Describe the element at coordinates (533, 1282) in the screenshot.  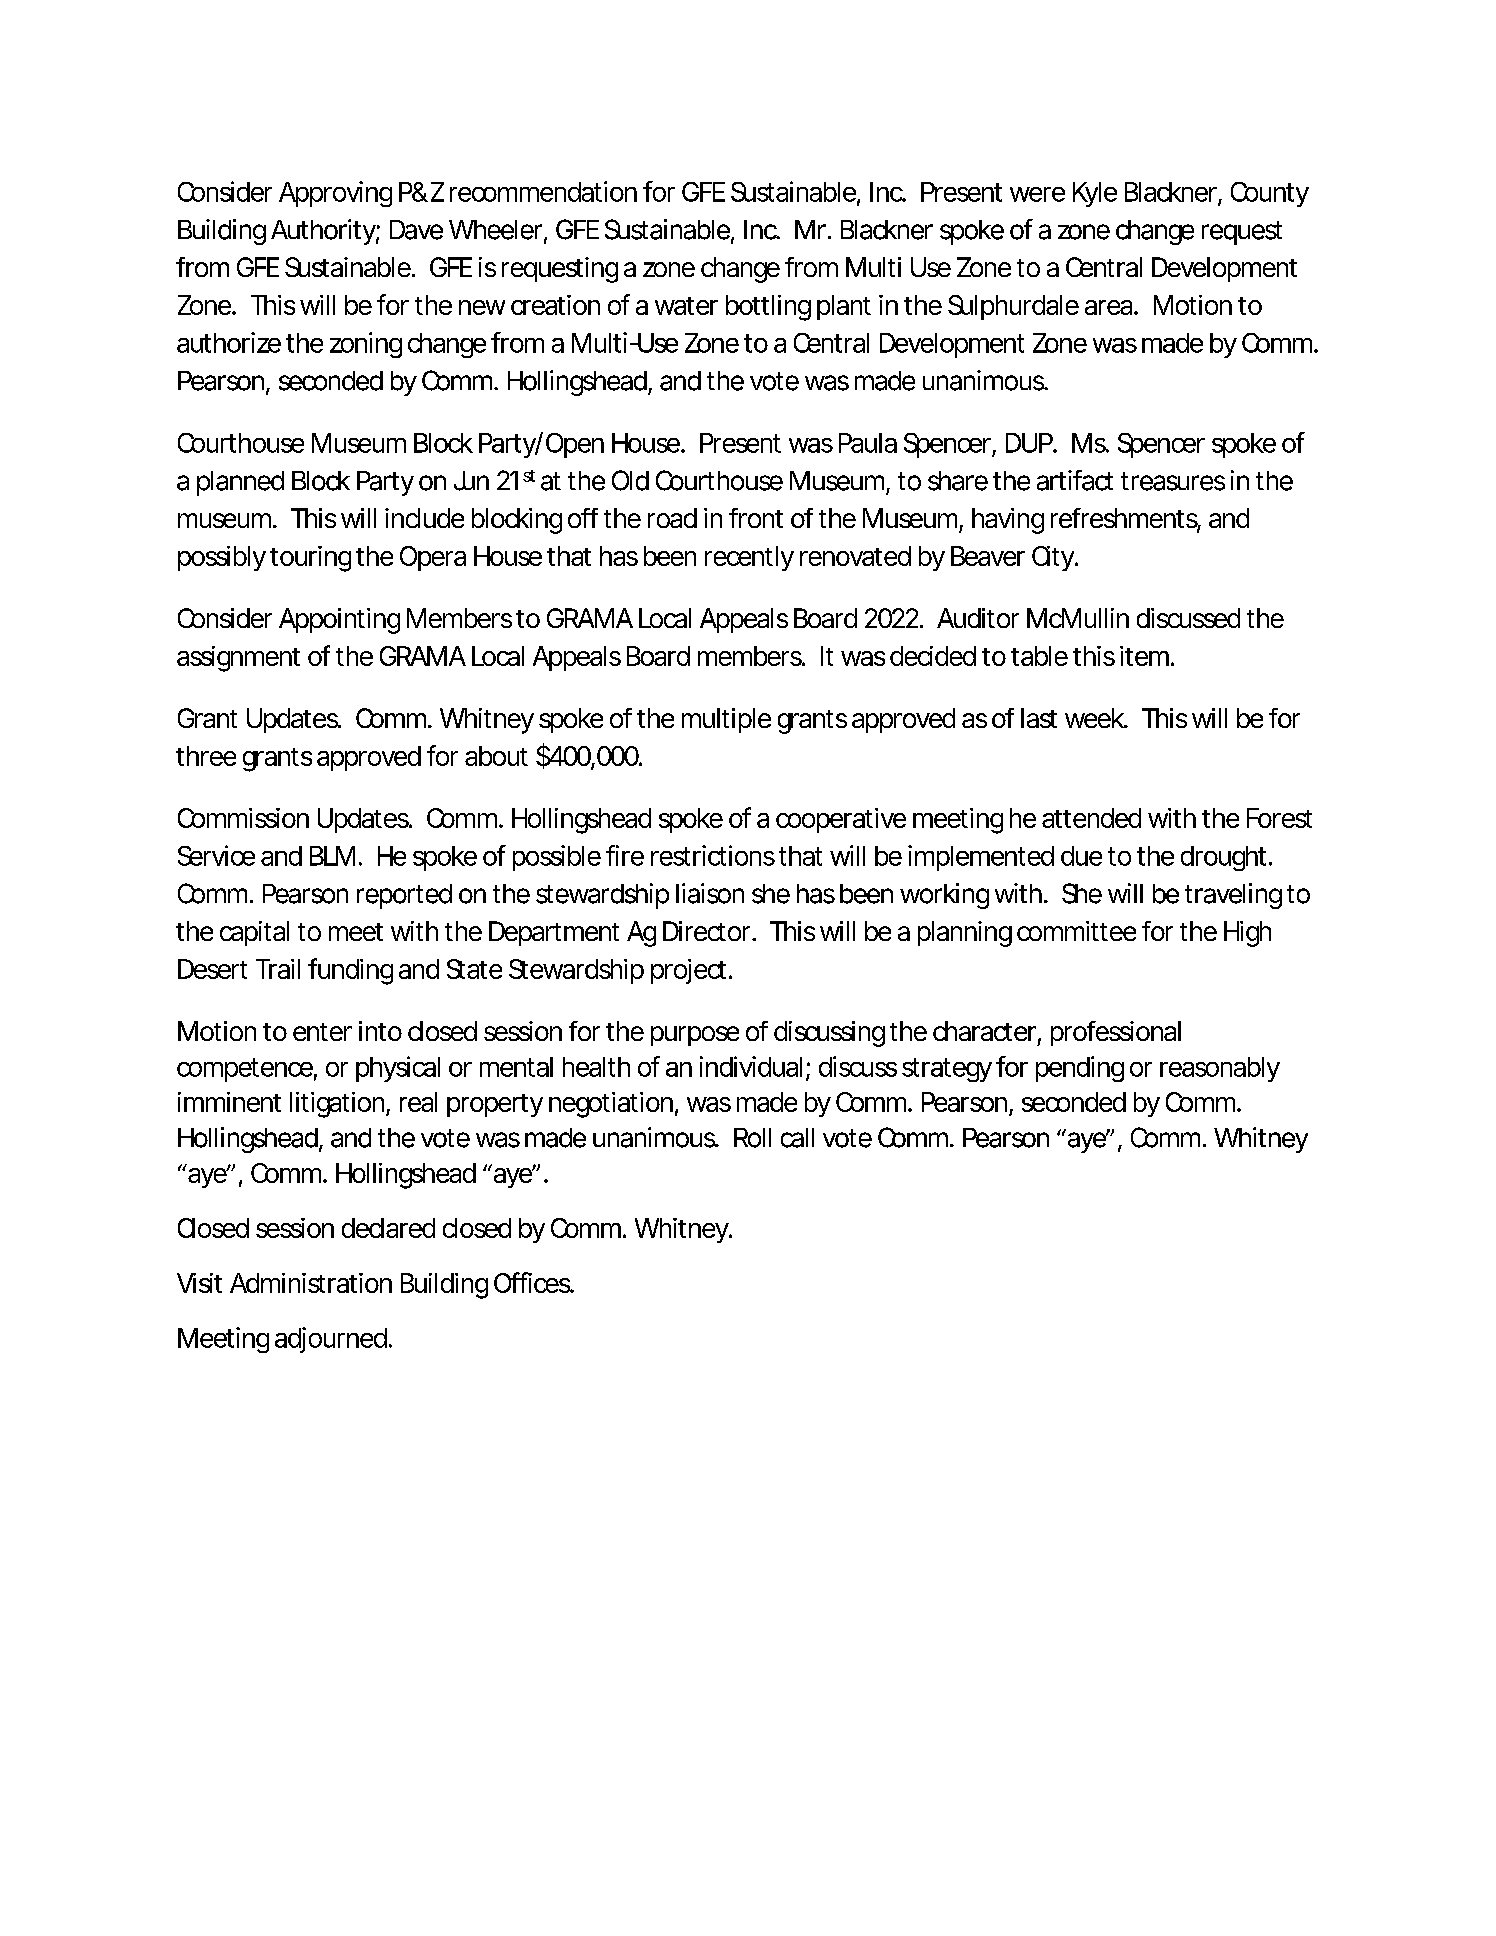
I see `Offices` at that location.
